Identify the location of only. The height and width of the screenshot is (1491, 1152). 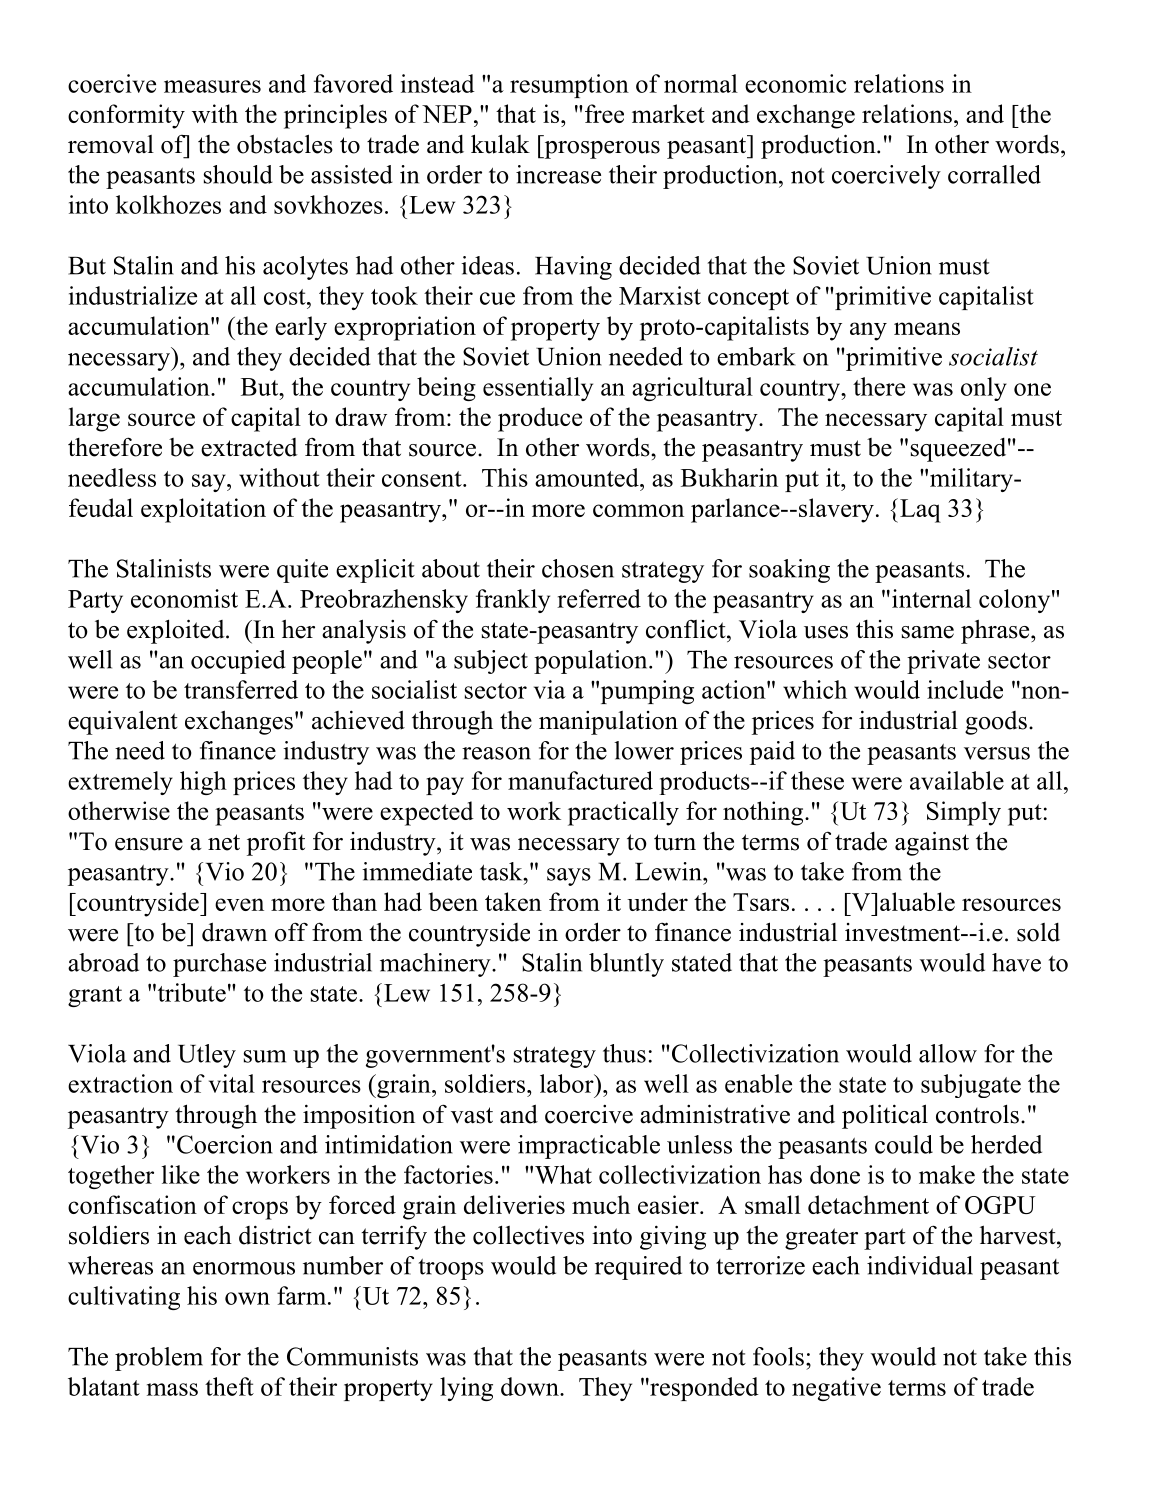
(984, 389).
